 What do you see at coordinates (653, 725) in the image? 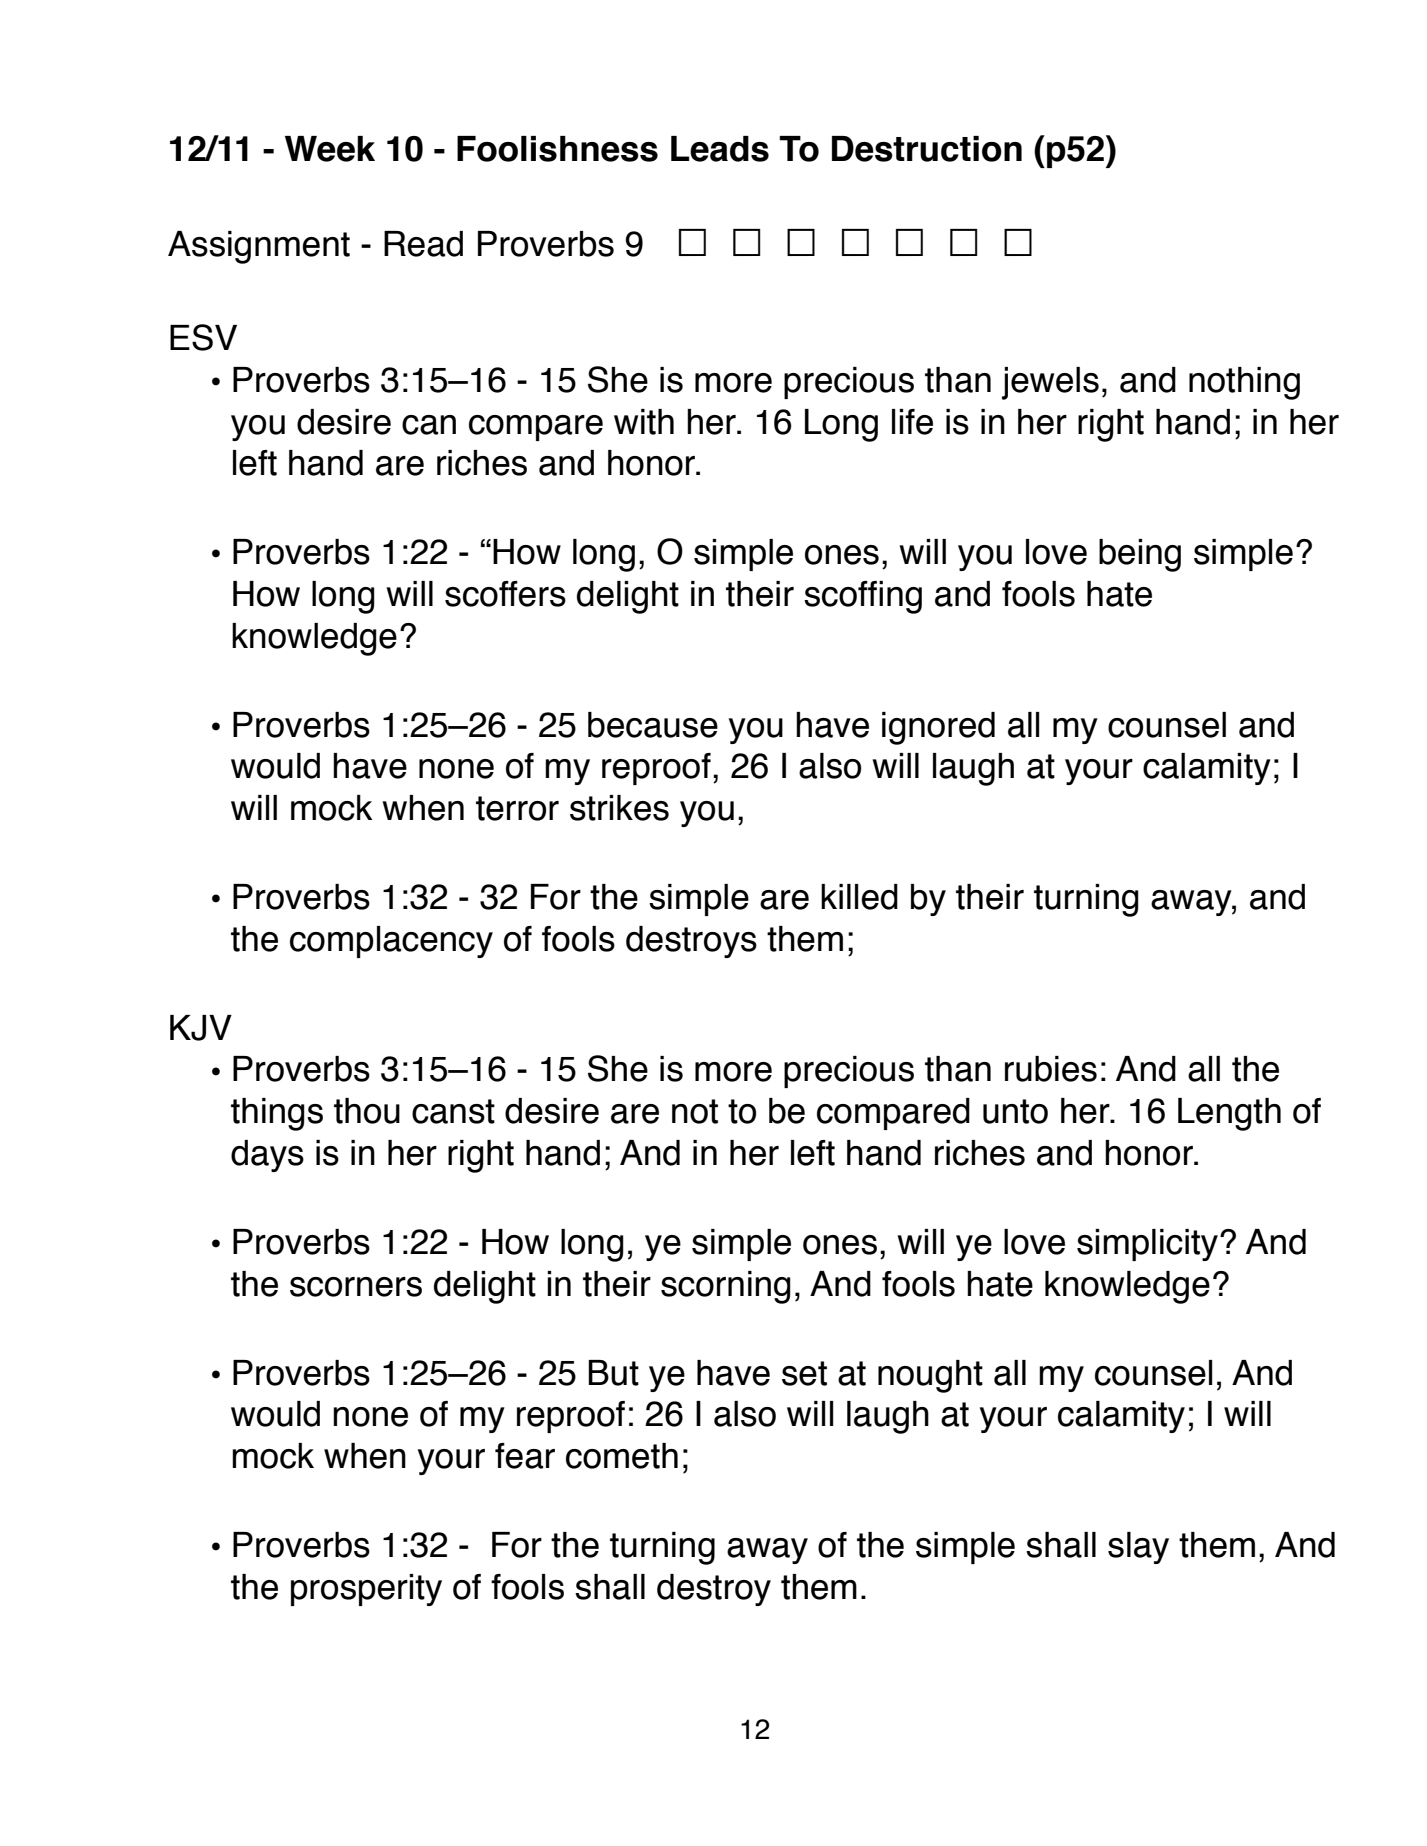
I see `because` at bounding box center [653, 725].
